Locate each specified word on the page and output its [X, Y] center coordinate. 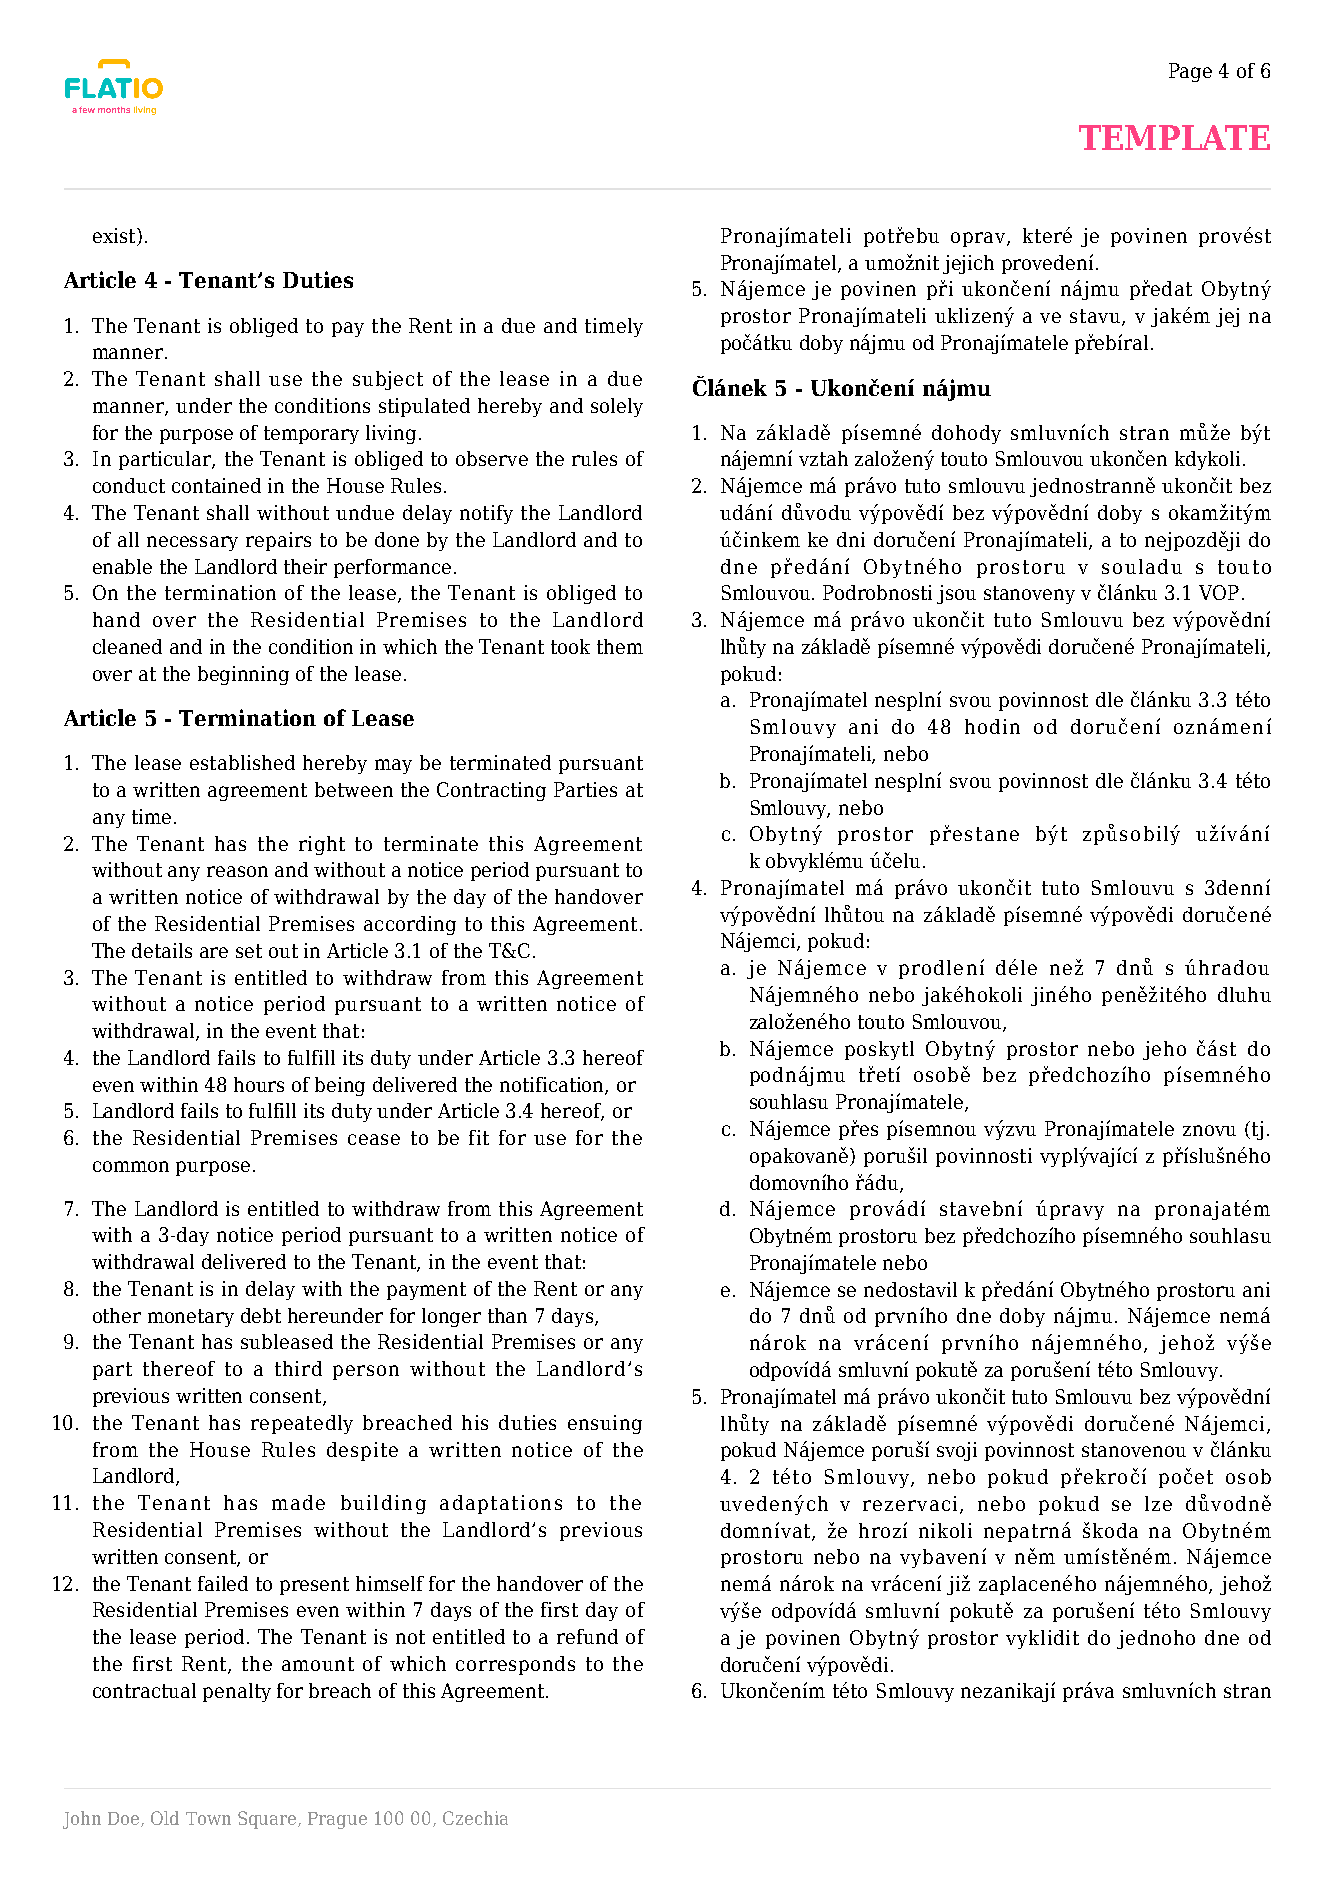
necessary [192, 543]
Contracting [491, 791]
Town [208, 1818]
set [249, 951]
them [620, 646]
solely [617, 407]
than [507, 1315]
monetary [191, 1318]
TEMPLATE [1174, 137]
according [410, 925]
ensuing [605, 1424]
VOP [1219, 592]
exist [115, 237]
